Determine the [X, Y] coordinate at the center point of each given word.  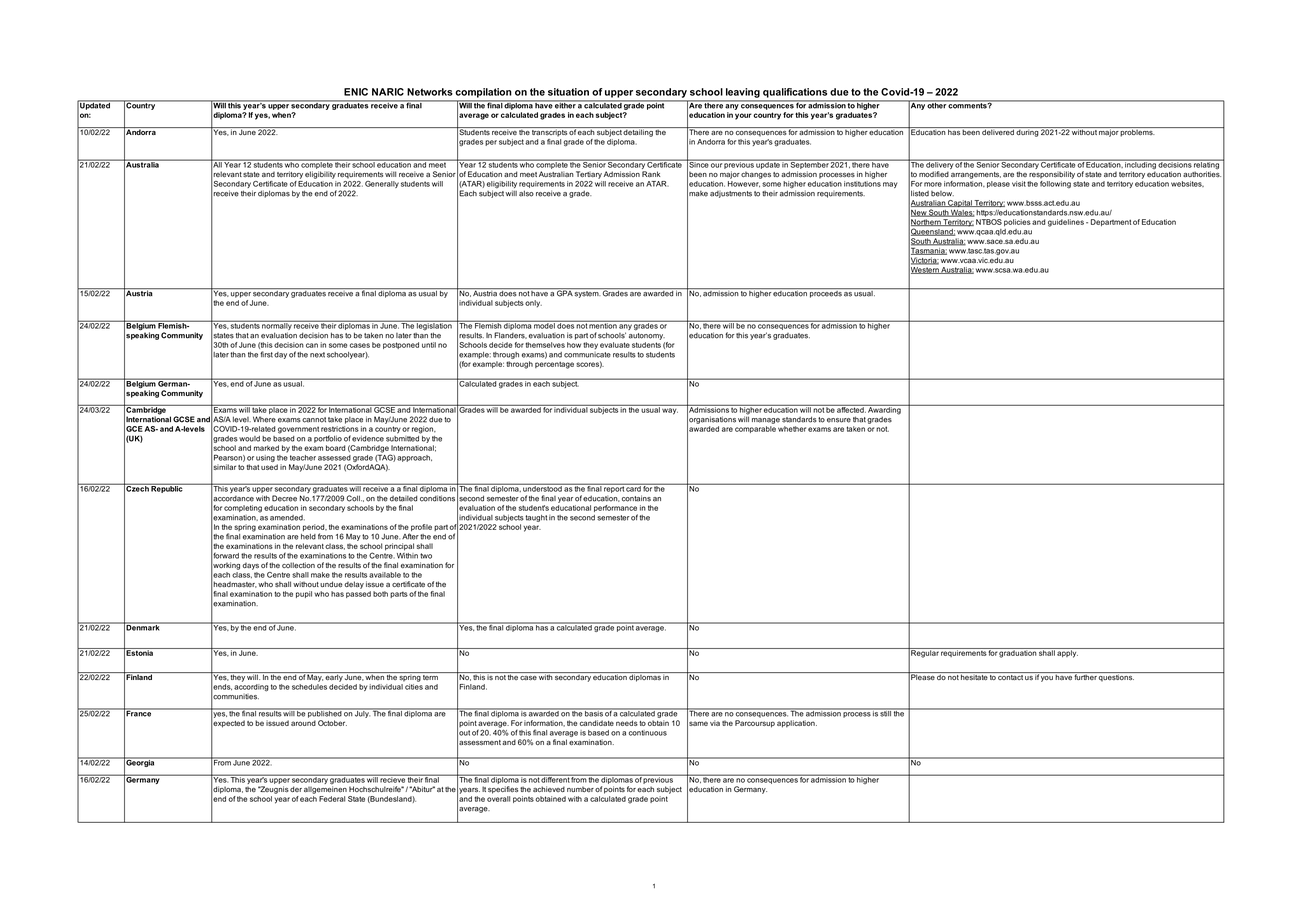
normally [276, 325]
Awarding [884, 411]
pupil [304, 594]
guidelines [1066, 223]
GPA [564, 292]
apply [1067, 653]
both [380, 594]
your [743, 116]
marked [266, 448]
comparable [755, 429]
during [1027, 132]
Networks [430, 92]
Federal [332, 799]
